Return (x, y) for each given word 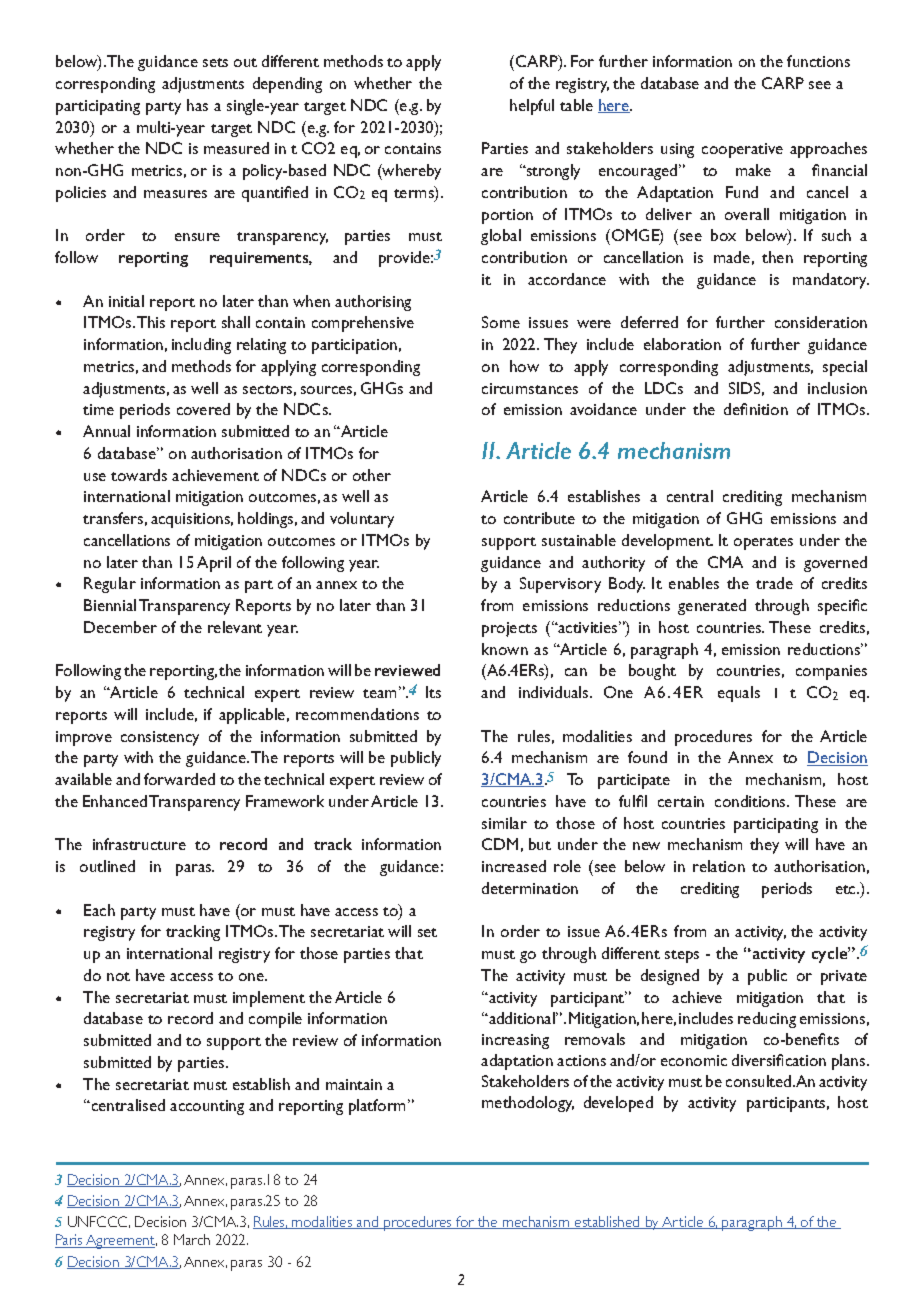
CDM (500, 844)
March (192, 1239)
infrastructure (139, 844)
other (372, 475)
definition (756, 409)
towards (139, 475)
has (197, 105)
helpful (532, 107)
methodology (528, 1104)
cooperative (742, 150)
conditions (751, 801)
